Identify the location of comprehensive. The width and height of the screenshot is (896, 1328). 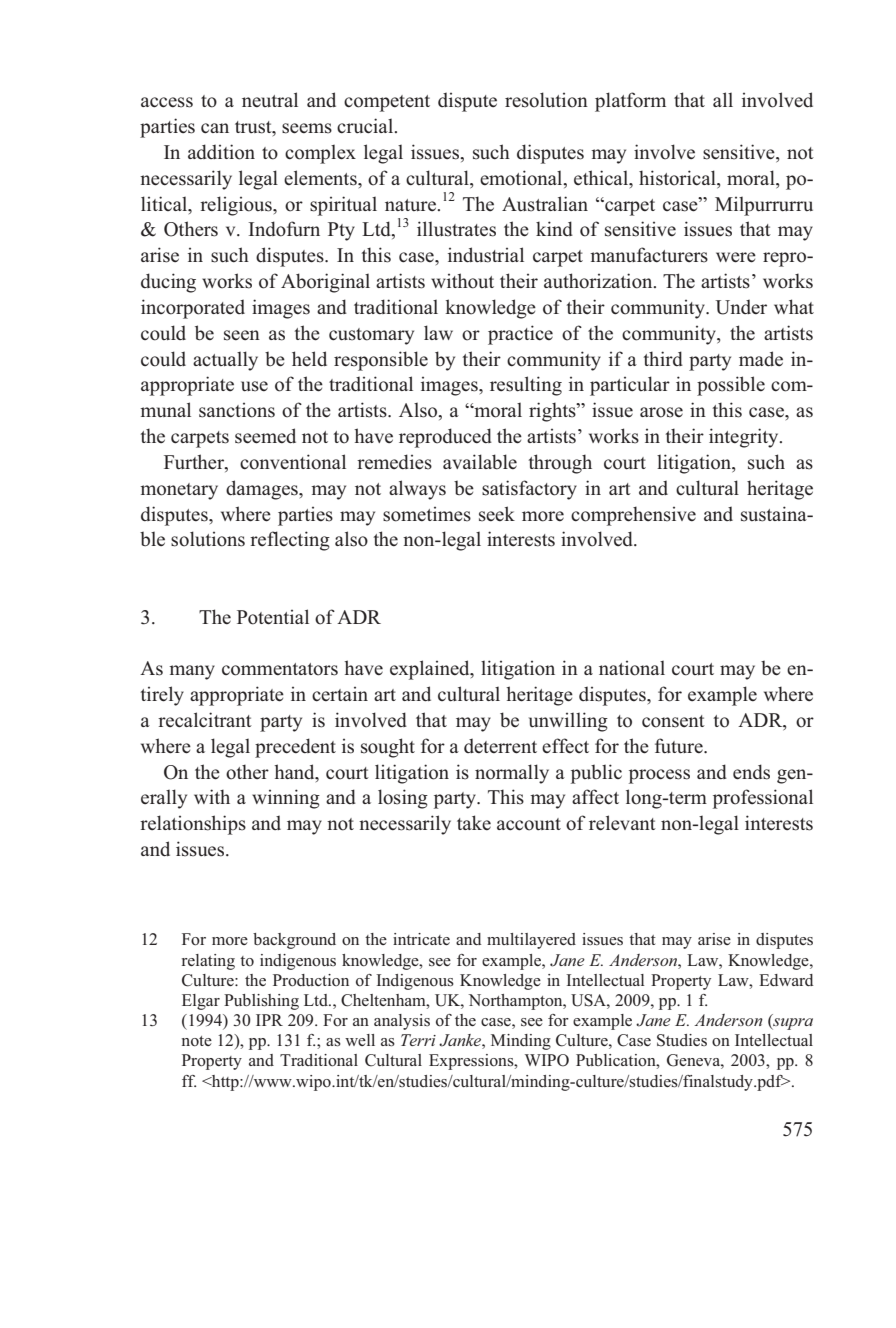
(633, 516).
